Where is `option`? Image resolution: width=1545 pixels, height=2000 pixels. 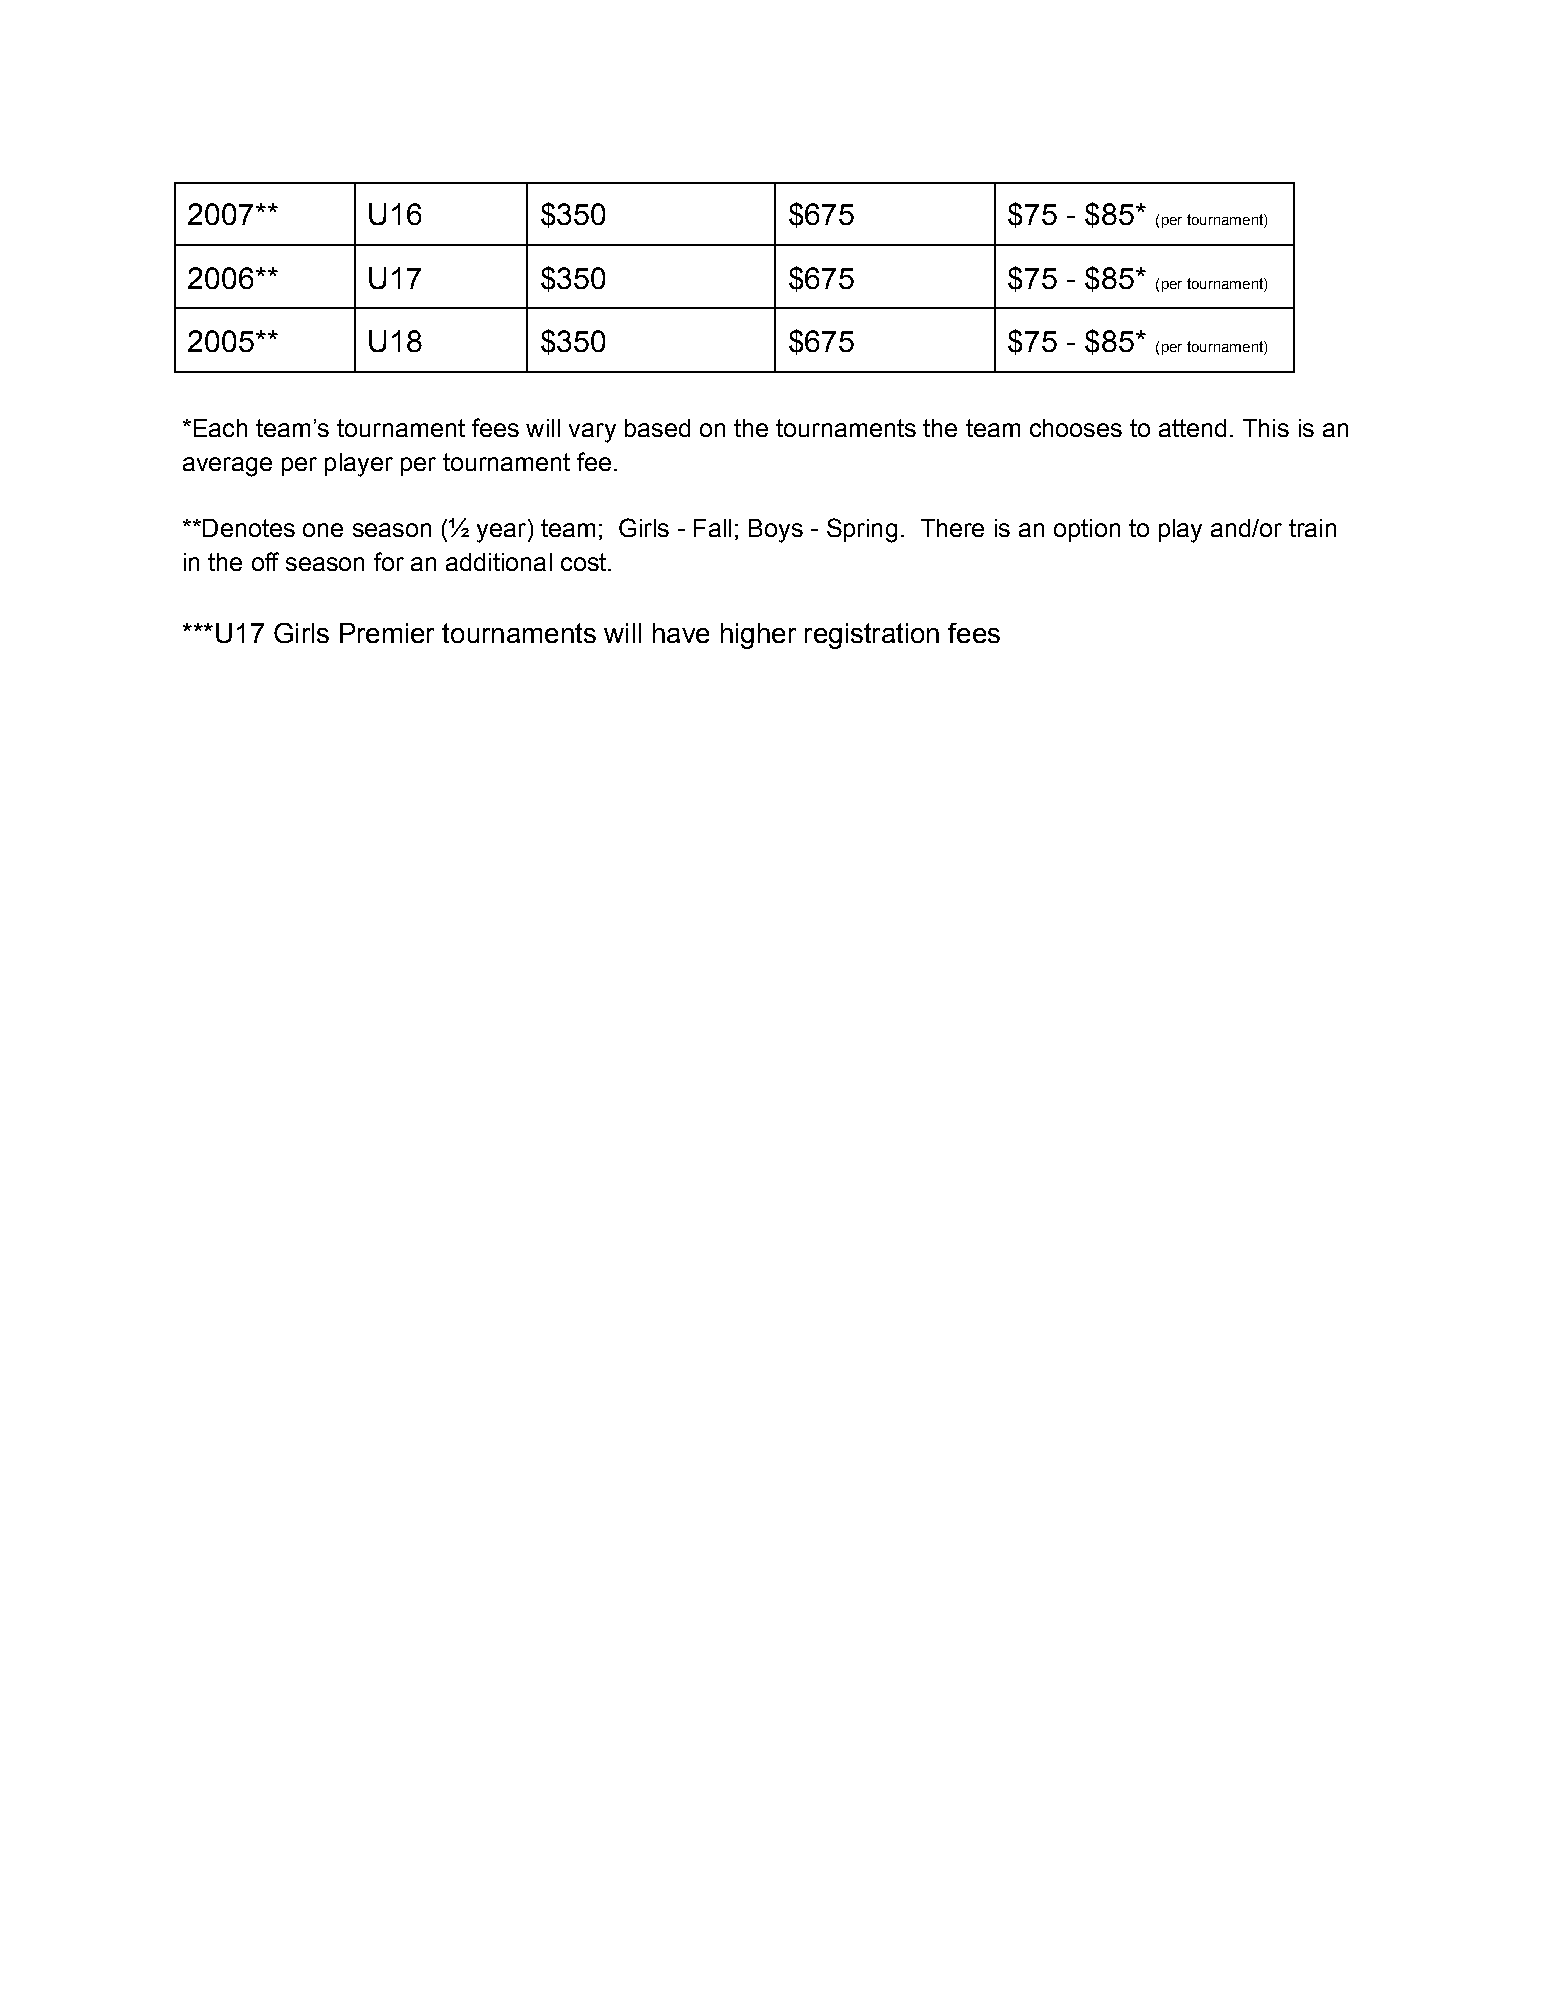 option is located at coordinates (1087, 530).
